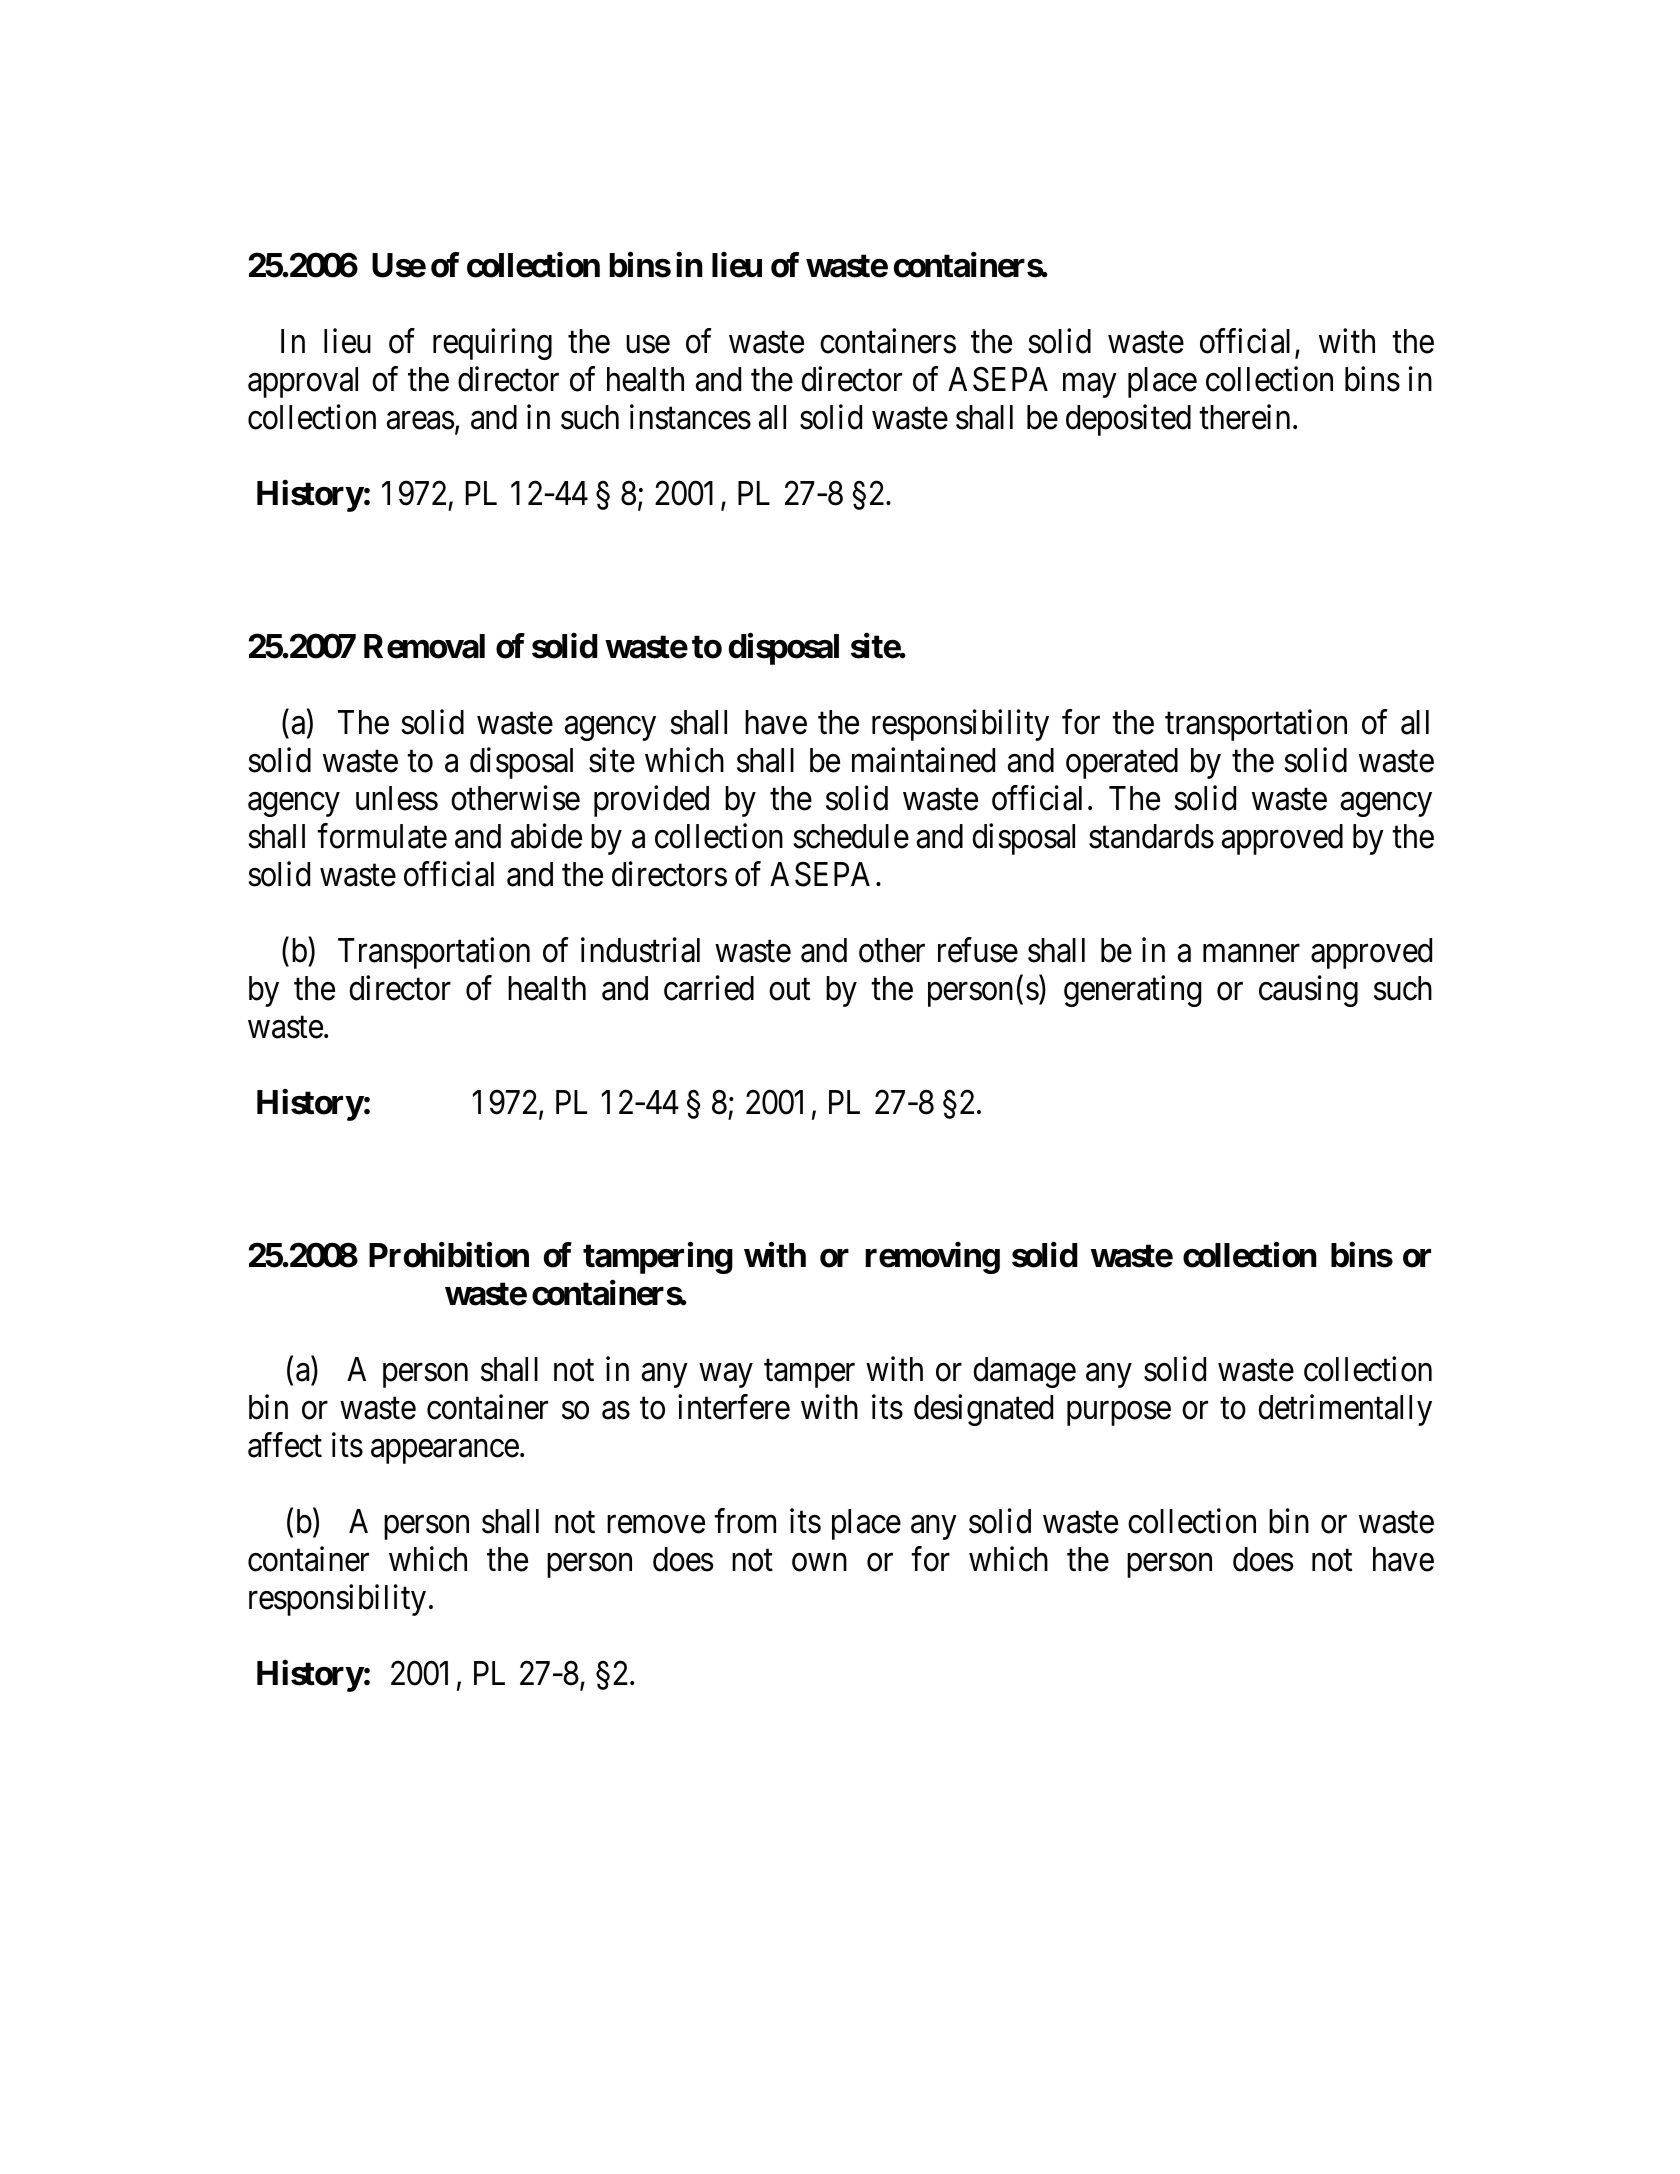  I want to click on appearance, so click(445, 1452).
